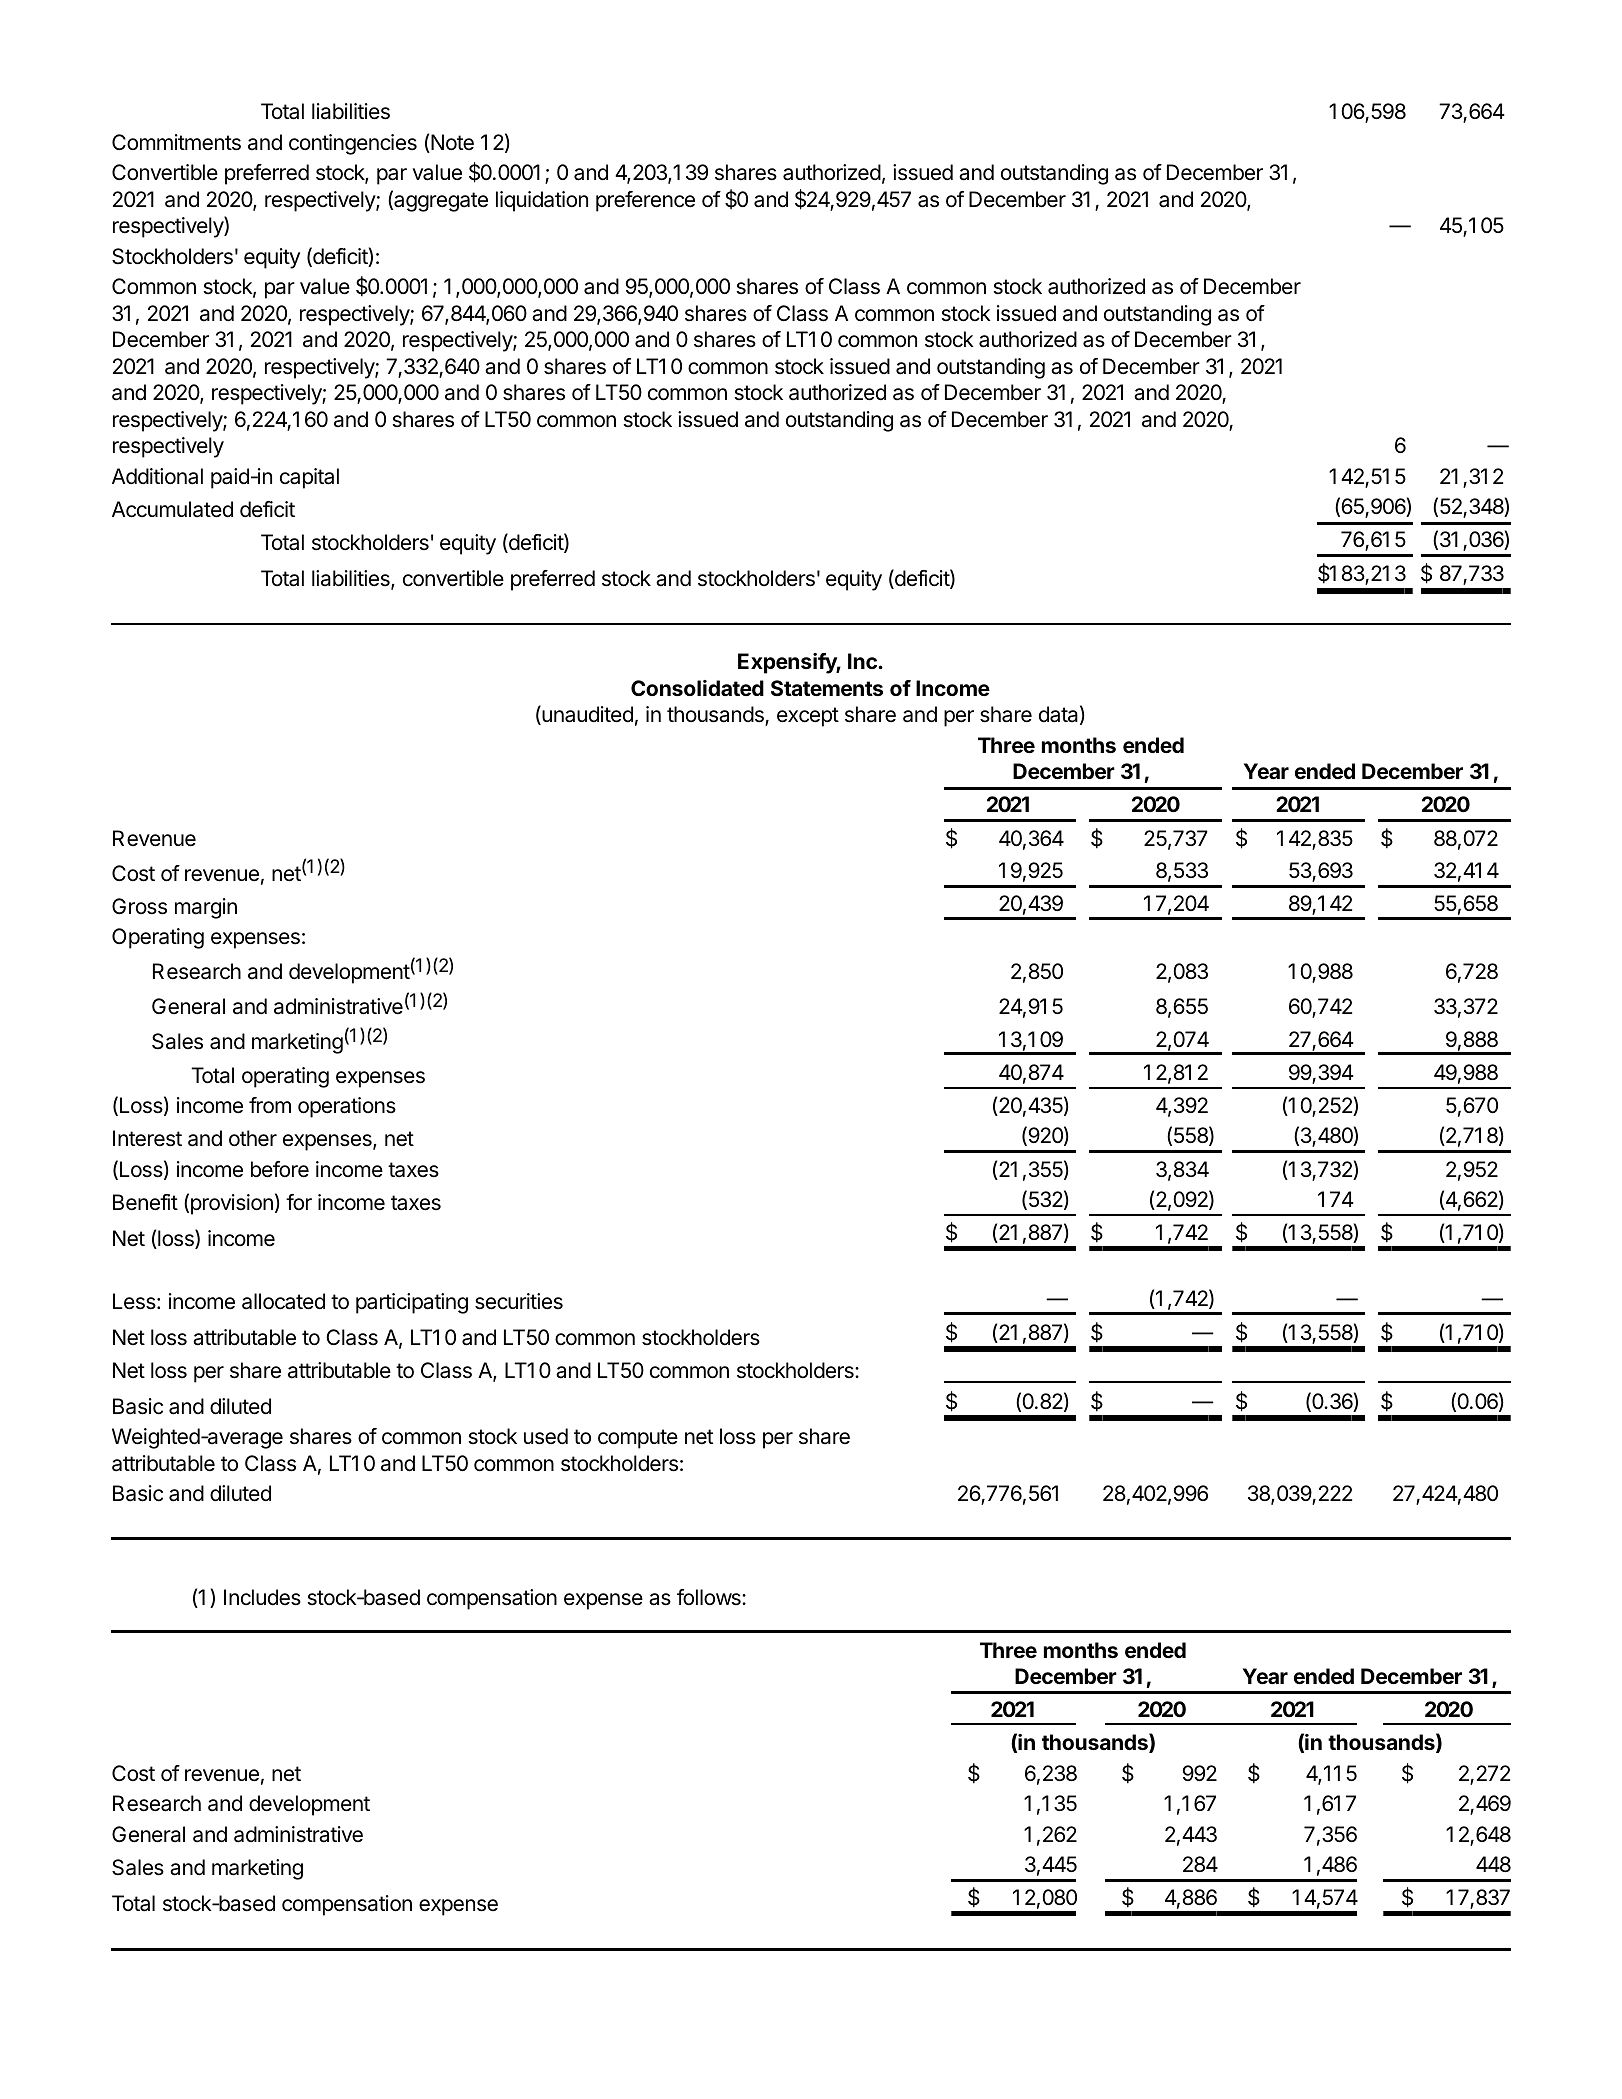  I want to click on Note, so click(451, 143).
